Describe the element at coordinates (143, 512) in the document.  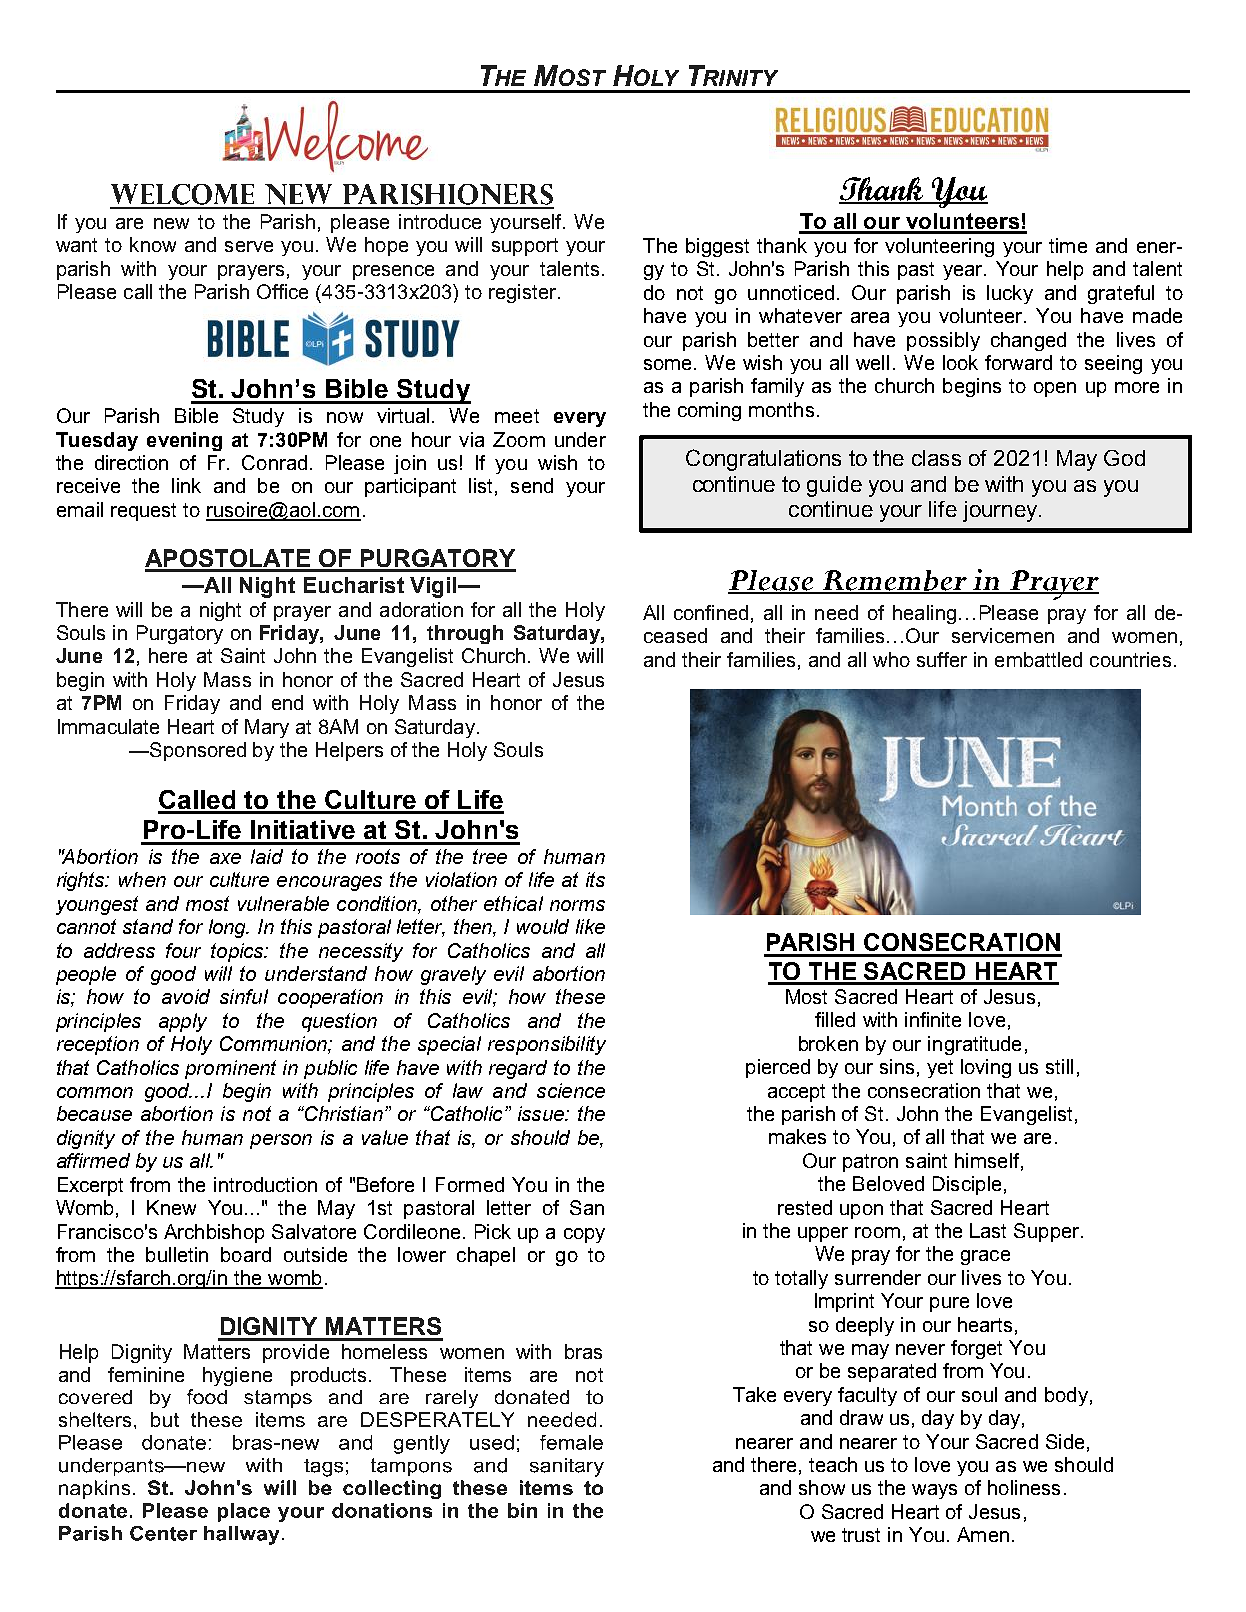
I see `request` at that location.
